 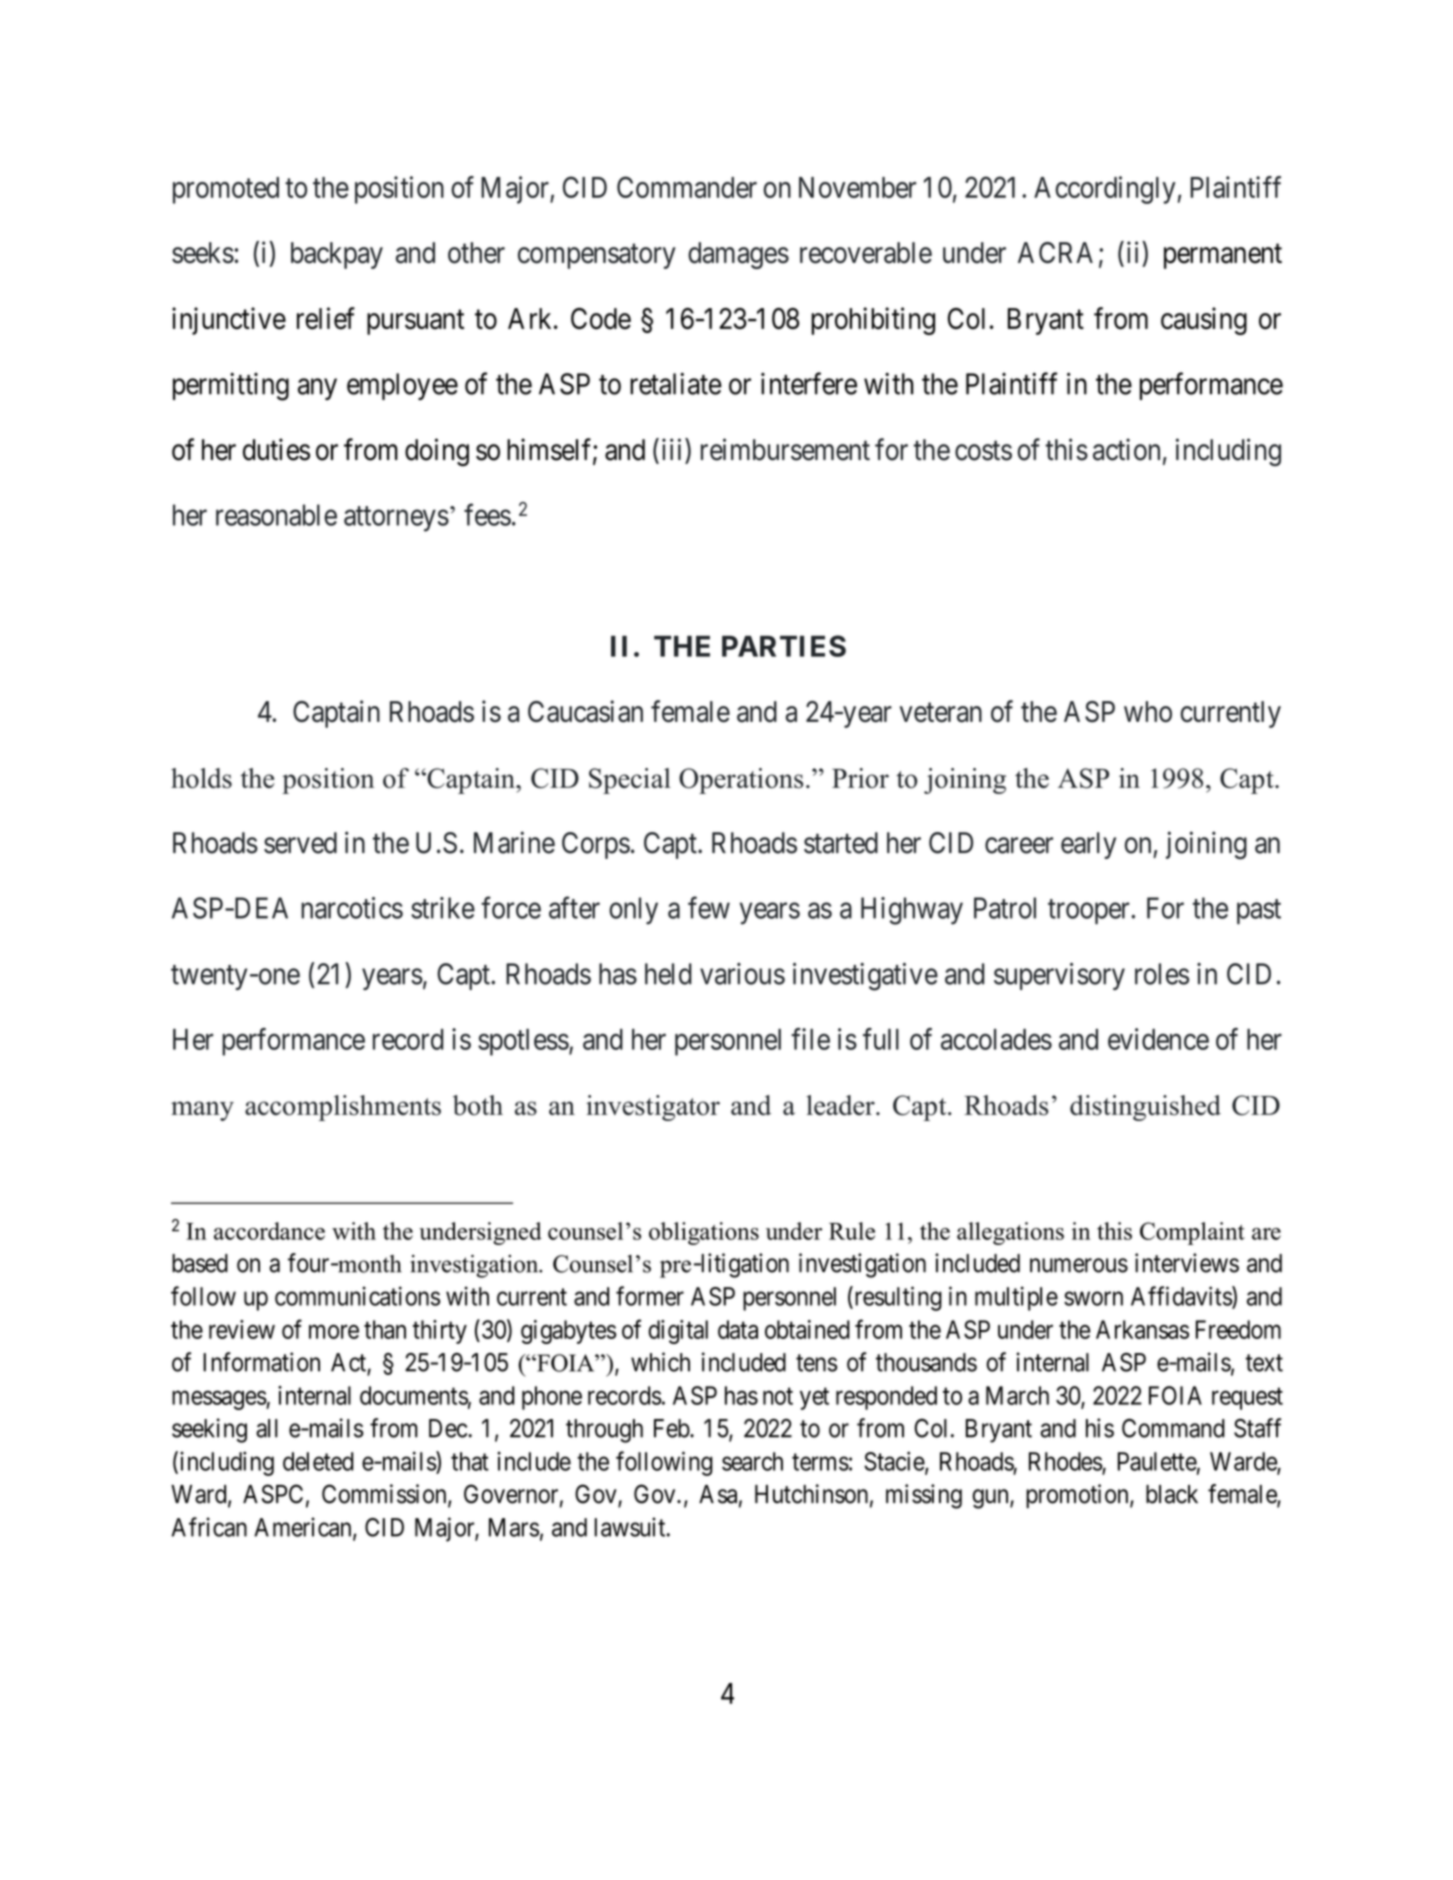 What do you see at coordinates (785, 449) in the screenshot?
I see `reimbursement` at bounding box center [785, 449].
